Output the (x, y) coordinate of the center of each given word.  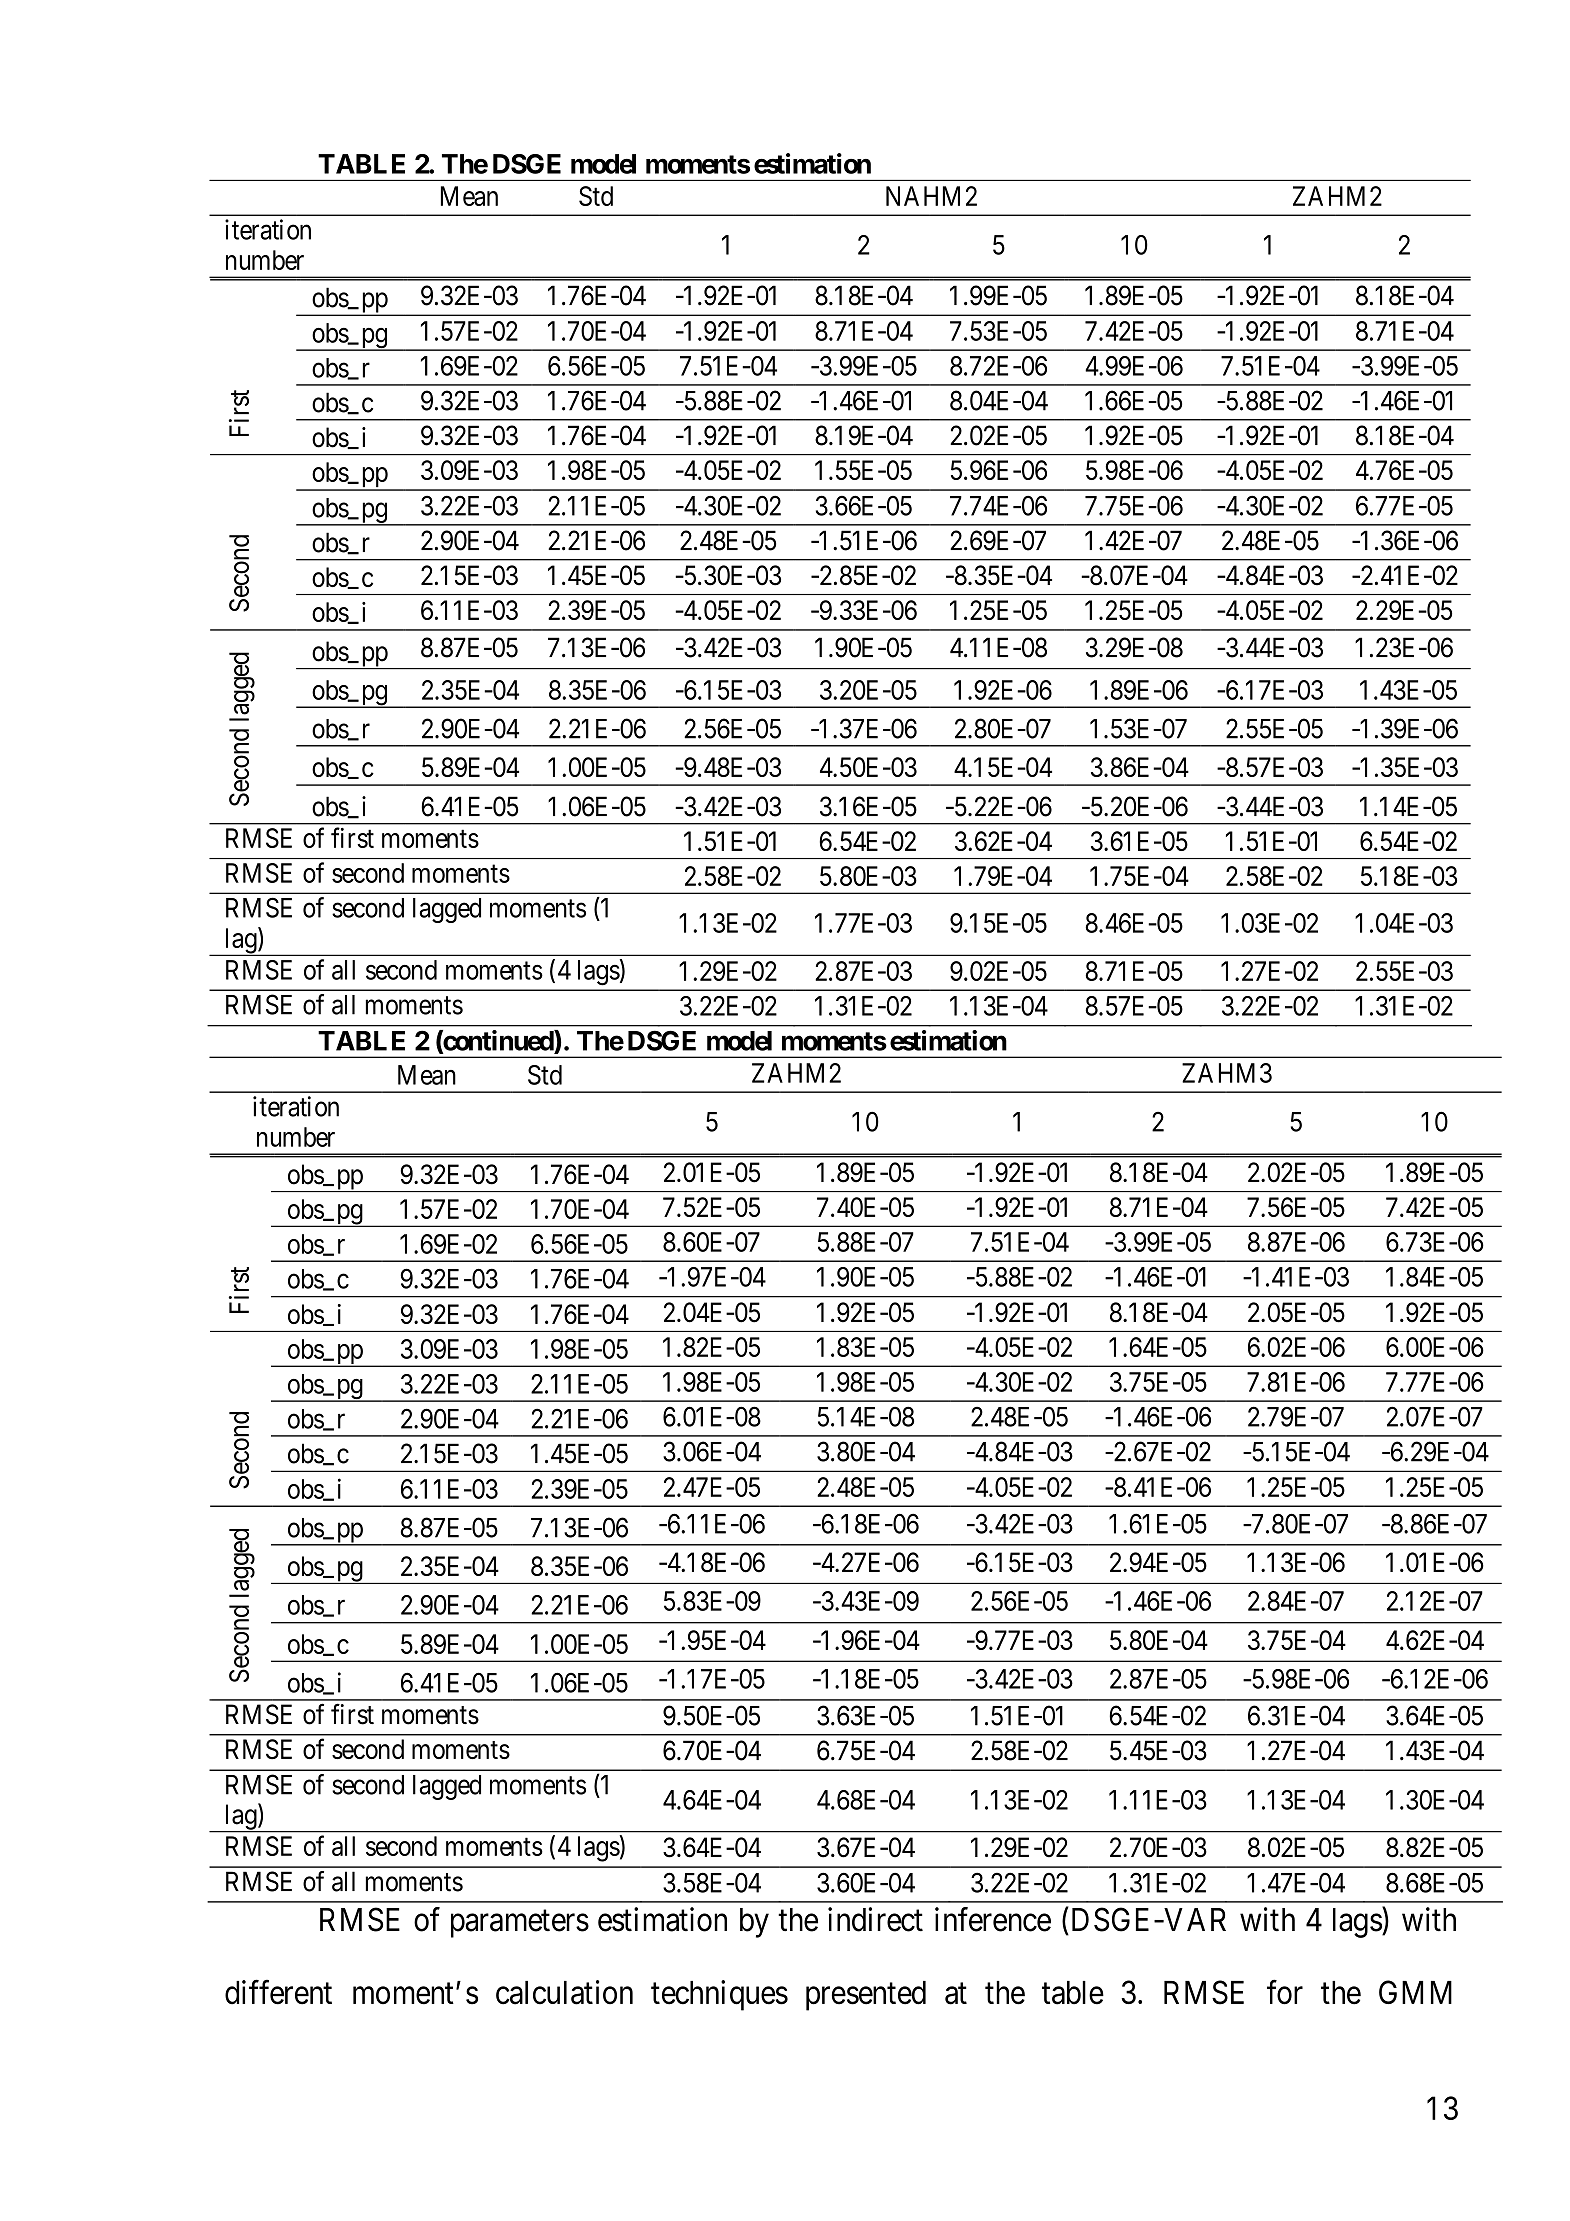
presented (866, 1996)
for (1285, 1992)
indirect (875, 1919)
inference (993, 1919)
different (278, 1992)
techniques (719, 1995)
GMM (1415, 1992)
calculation (564, 1992)
